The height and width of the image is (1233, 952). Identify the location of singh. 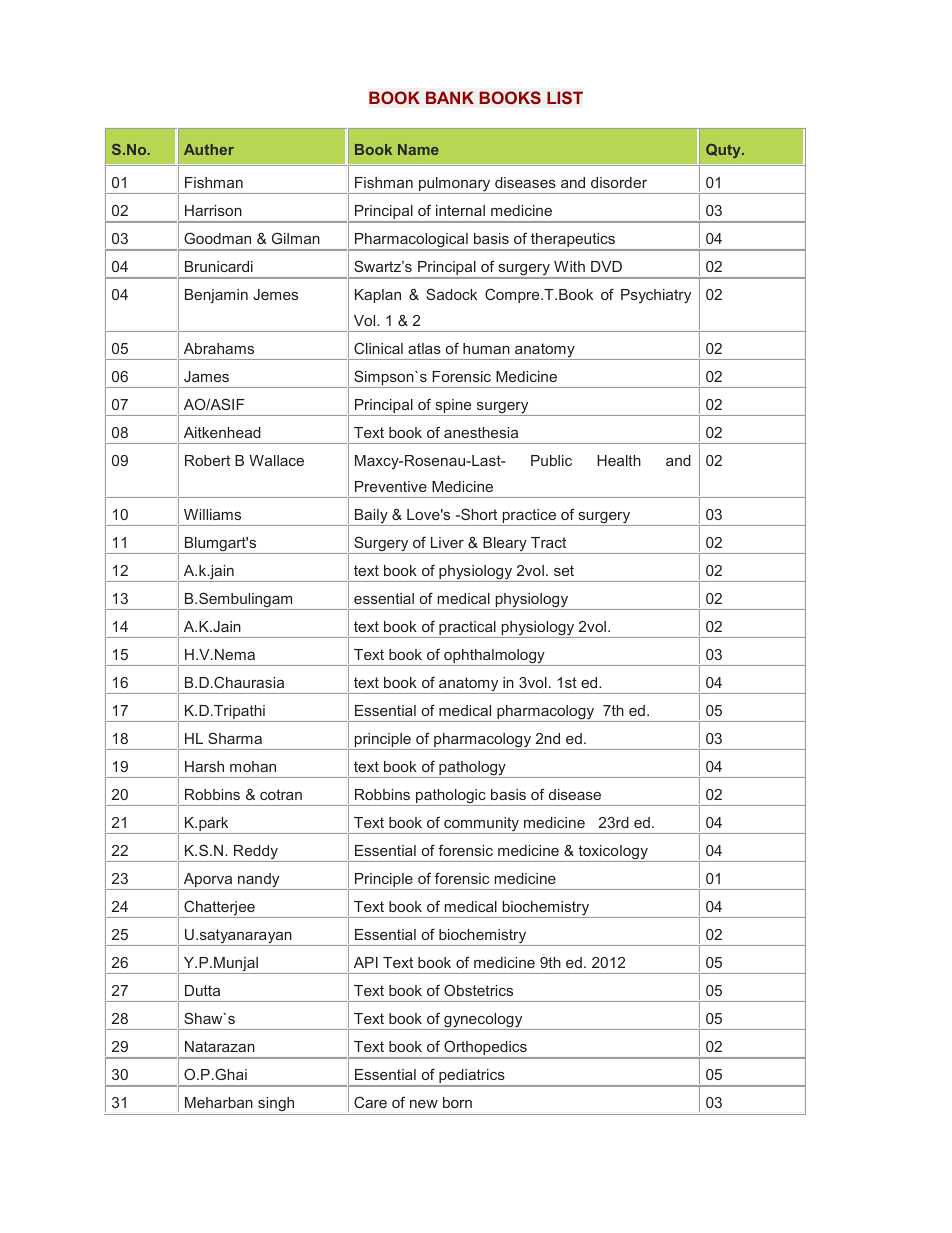
(276, 1106).
